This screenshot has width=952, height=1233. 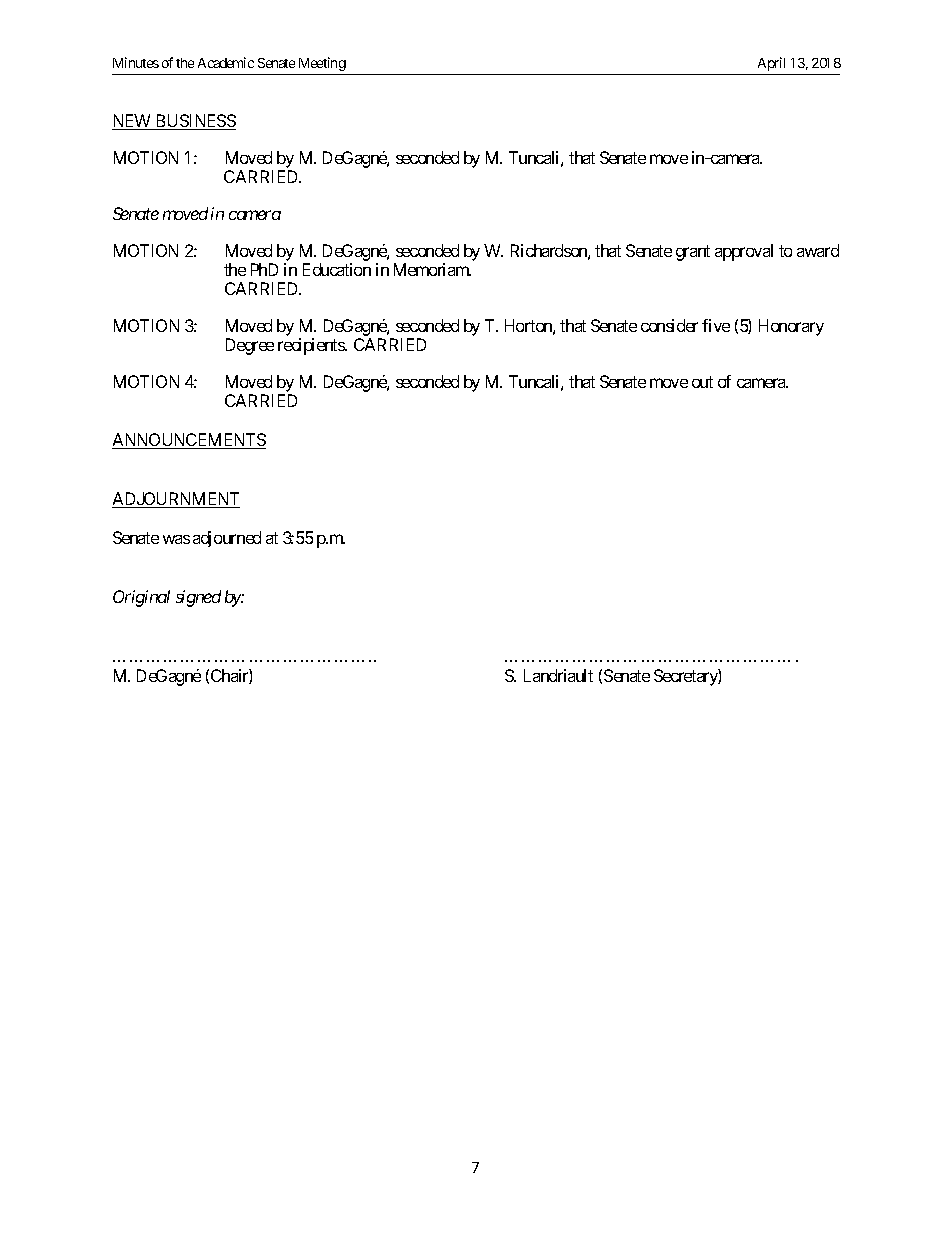 What do you see at coordinates (312, 346) in the screenshot?
I see `recipients` at bounding box center [312, 346].
